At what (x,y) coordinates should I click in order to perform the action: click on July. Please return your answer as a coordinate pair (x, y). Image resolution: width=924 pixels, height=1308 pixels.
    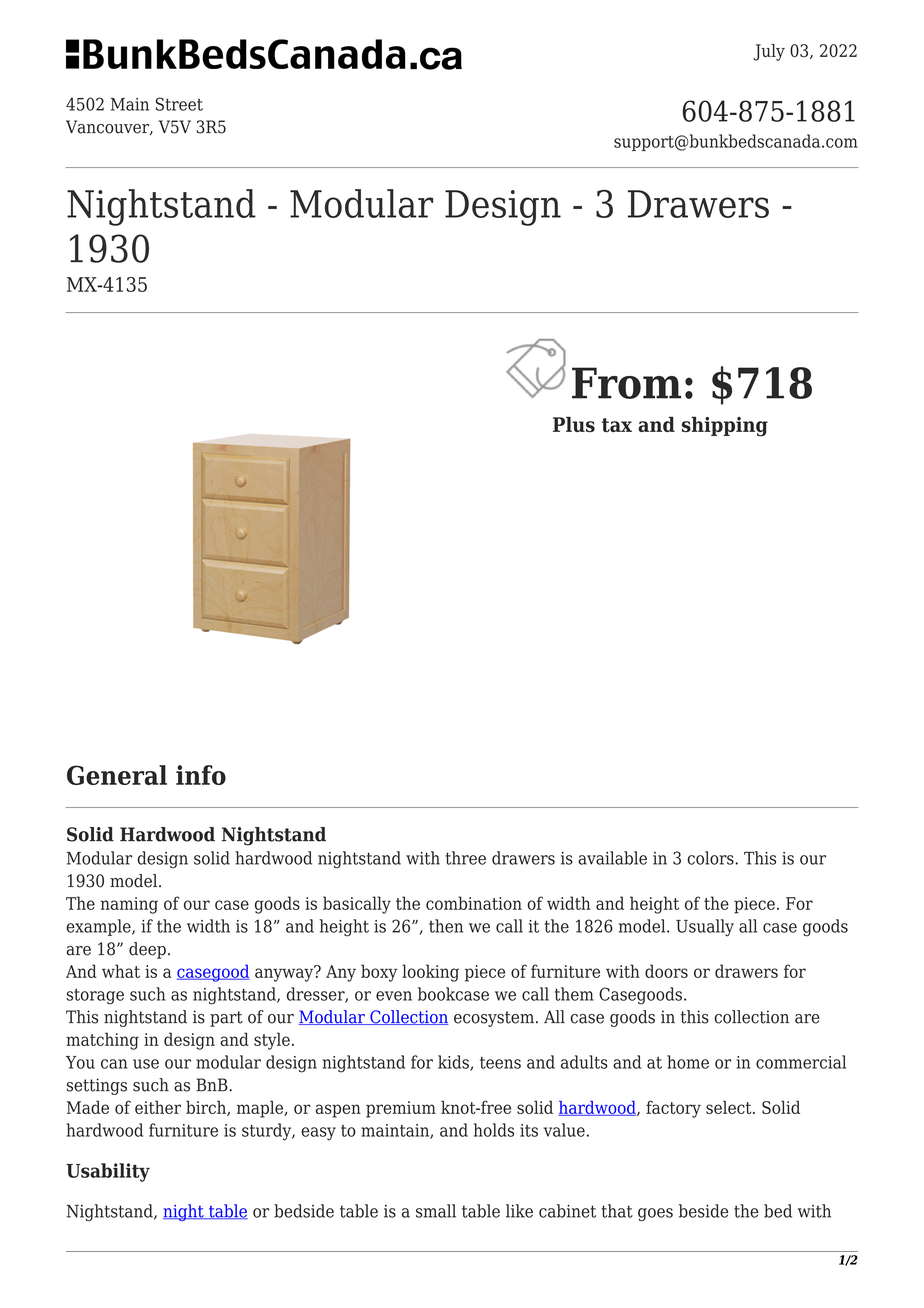
    Looking at the image, I should click on (769, 52).
